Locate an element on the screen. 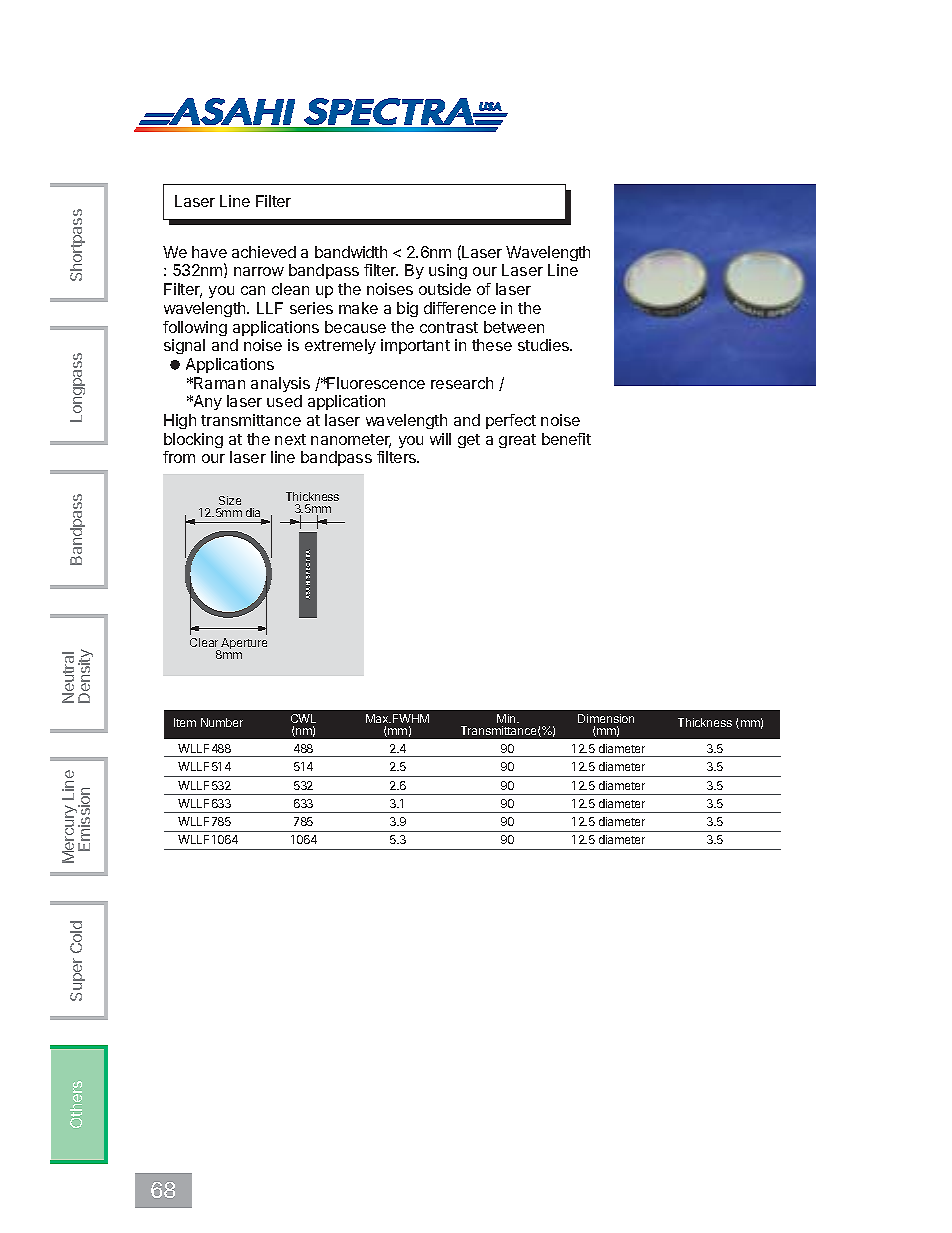 This screenshot has height=1233, width=952. Clear is located at coordinates (204, 642).
